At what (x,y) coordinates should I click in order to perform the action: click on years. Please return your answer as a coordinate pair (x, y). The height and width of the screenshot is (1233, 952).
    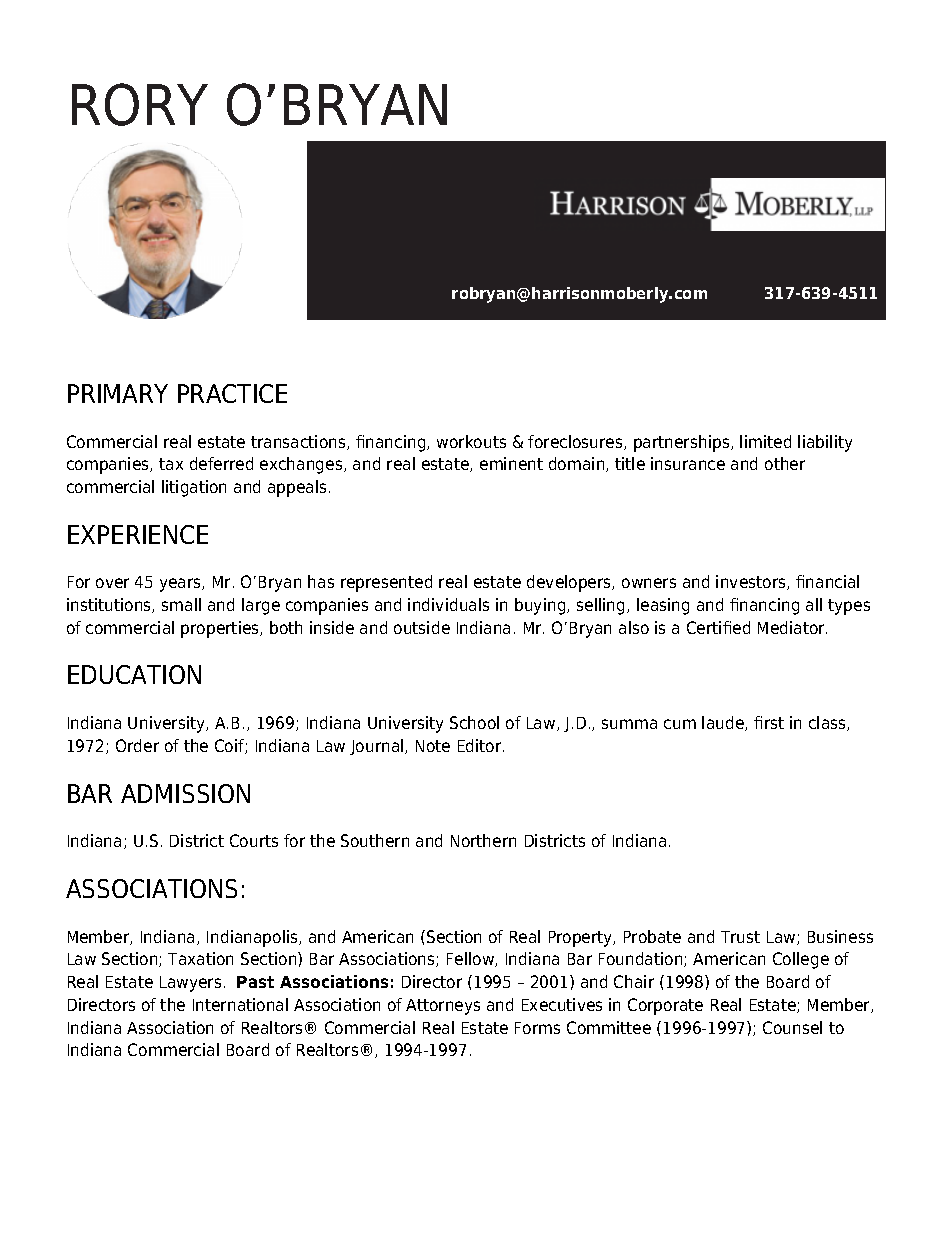
    Looking at the image, I should click on (181, 585).
